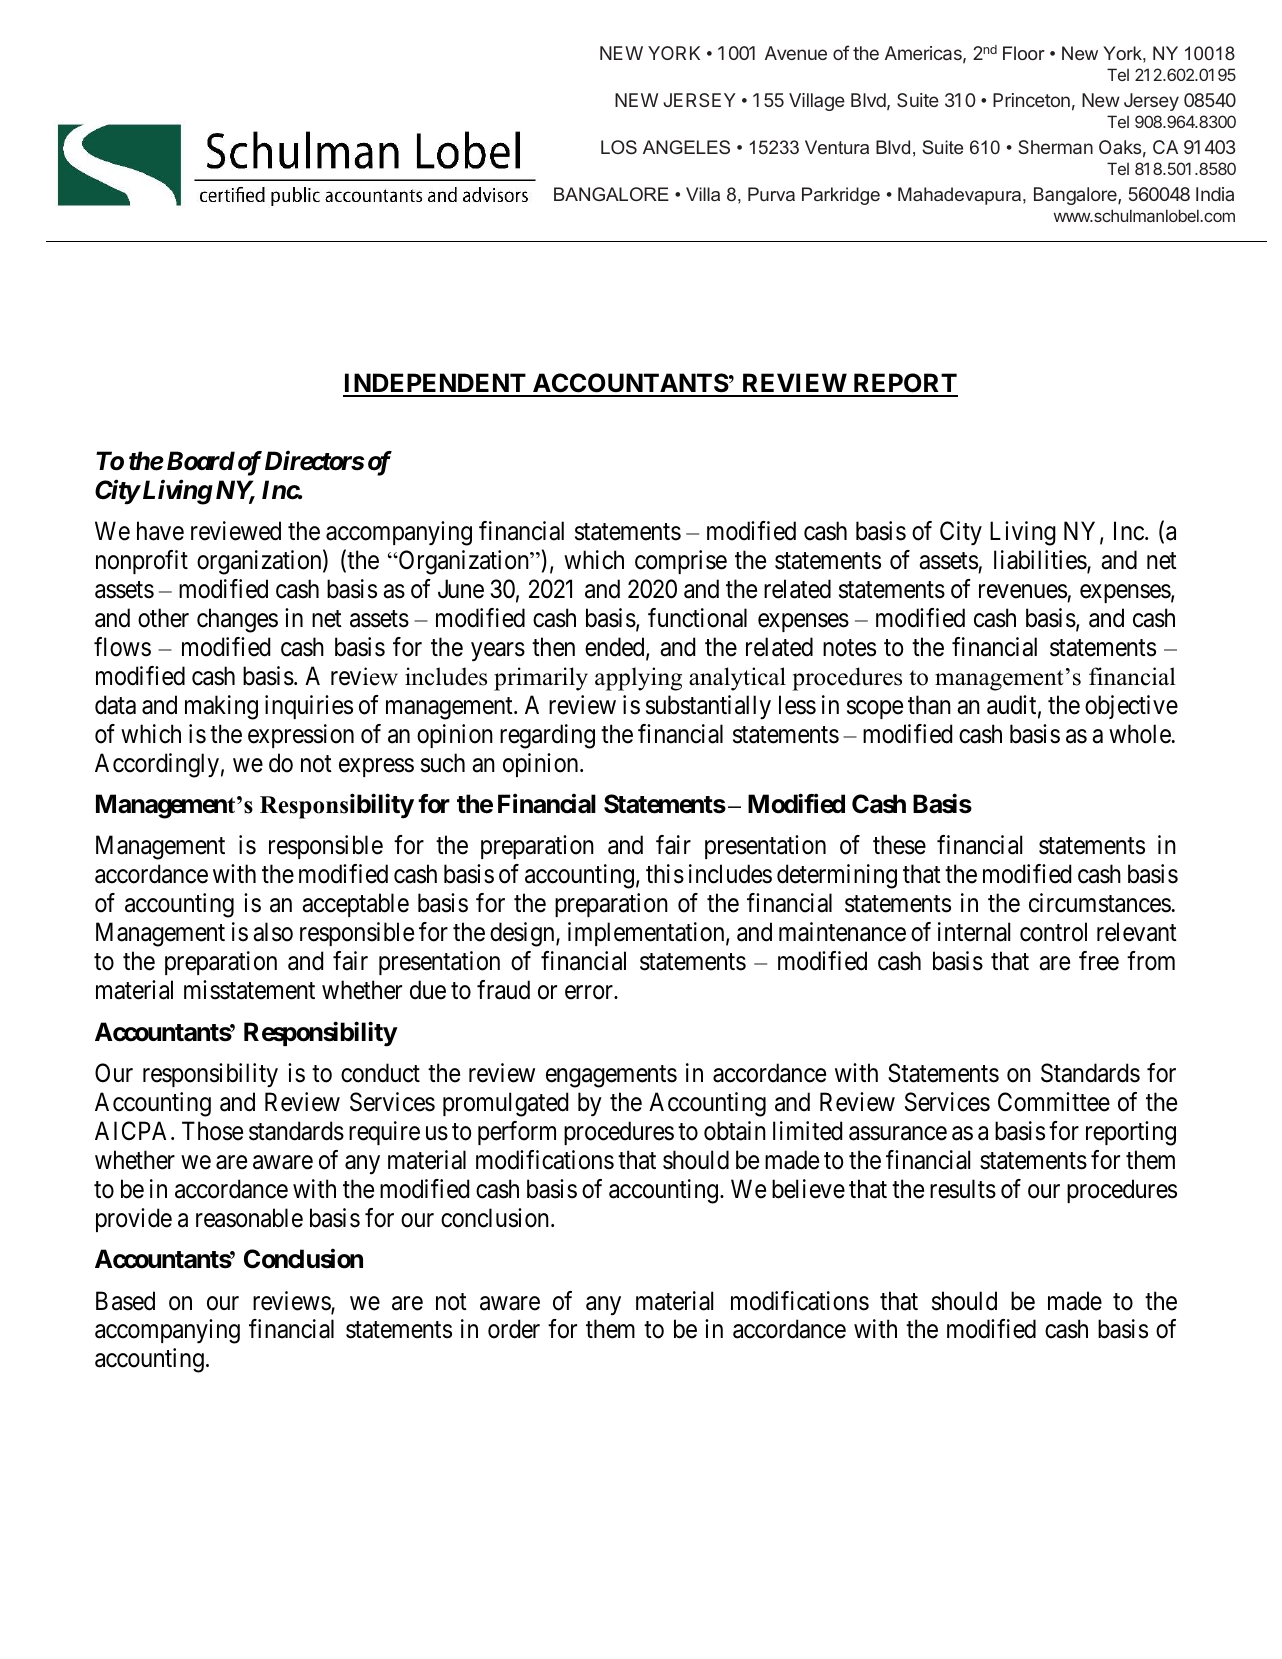  What do you see at coordinates (514, 1329) in the page?
I see `order` at bounding box center [514, 1329].
